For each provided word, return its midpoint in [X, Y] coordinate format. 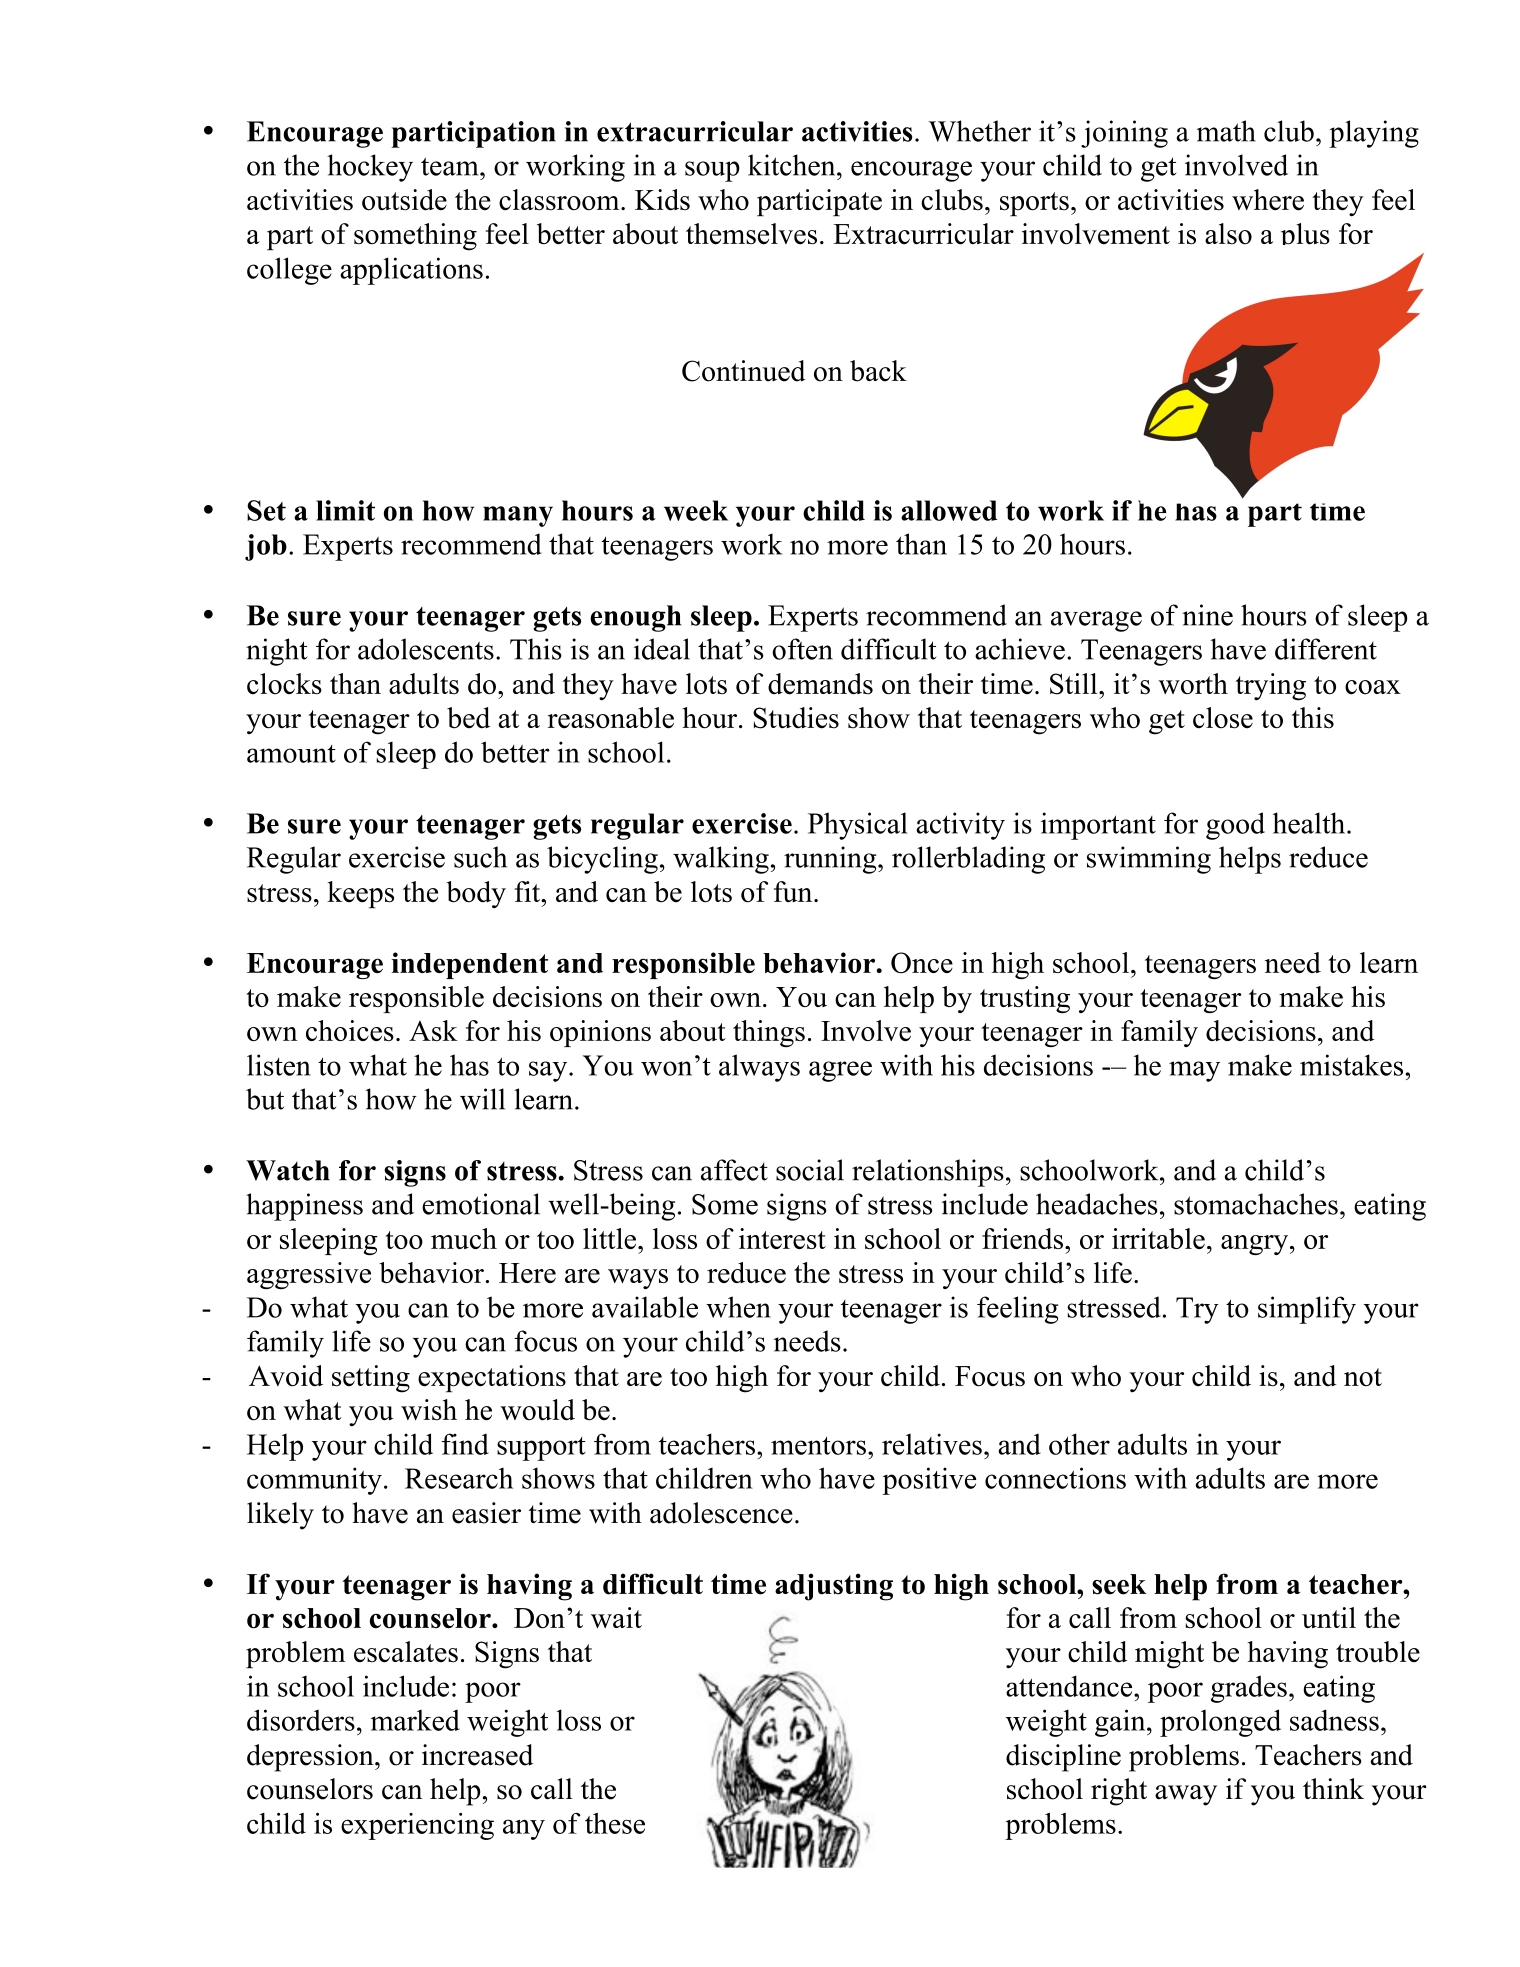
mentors [818, 1446]
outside [404, 200]
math [1226, 131]
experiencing [417, 1826]
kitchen [793, 165]
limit [345, 510]
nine [1207, 615]
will [482, 1099]
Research [459, 1478]
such [480, 857]
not [1363, 1377]
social [810, 1170]
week [696, 510]
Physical [857, 826]
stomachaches [1256, 1204]
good [1235, 826]
